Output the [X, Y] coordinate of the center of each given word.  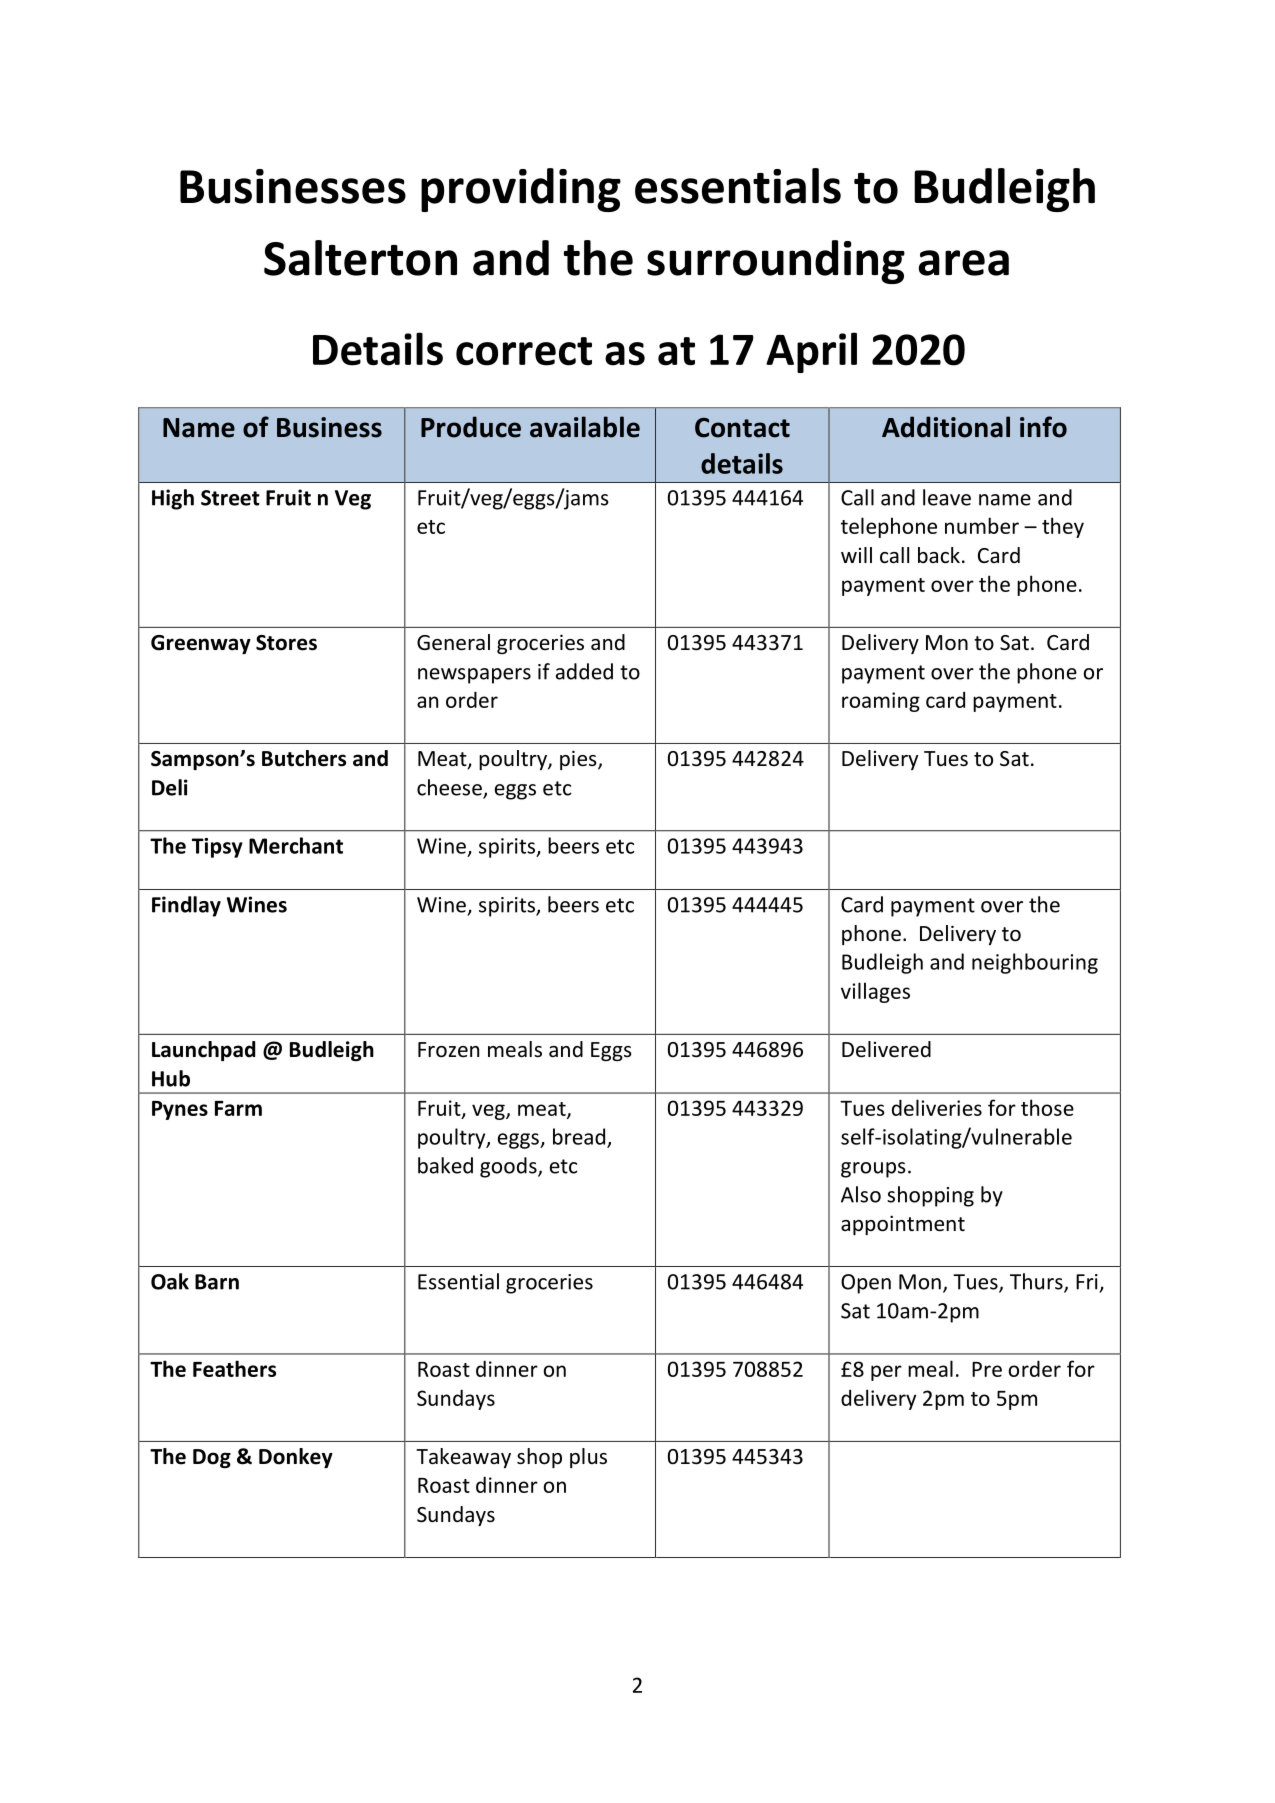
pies [579, 760]
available [585, 427]
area [963, 263]
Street [230, 498]
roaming [881, 702]
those [1047, 1107]
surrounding [776, 262]
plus [588, 1458]
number [982, 525]
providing [521, 190]
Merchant [296, 845]
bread [580, 1137]
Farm [238, 1108]
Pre [987, 1369]
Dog [212, 1458]
